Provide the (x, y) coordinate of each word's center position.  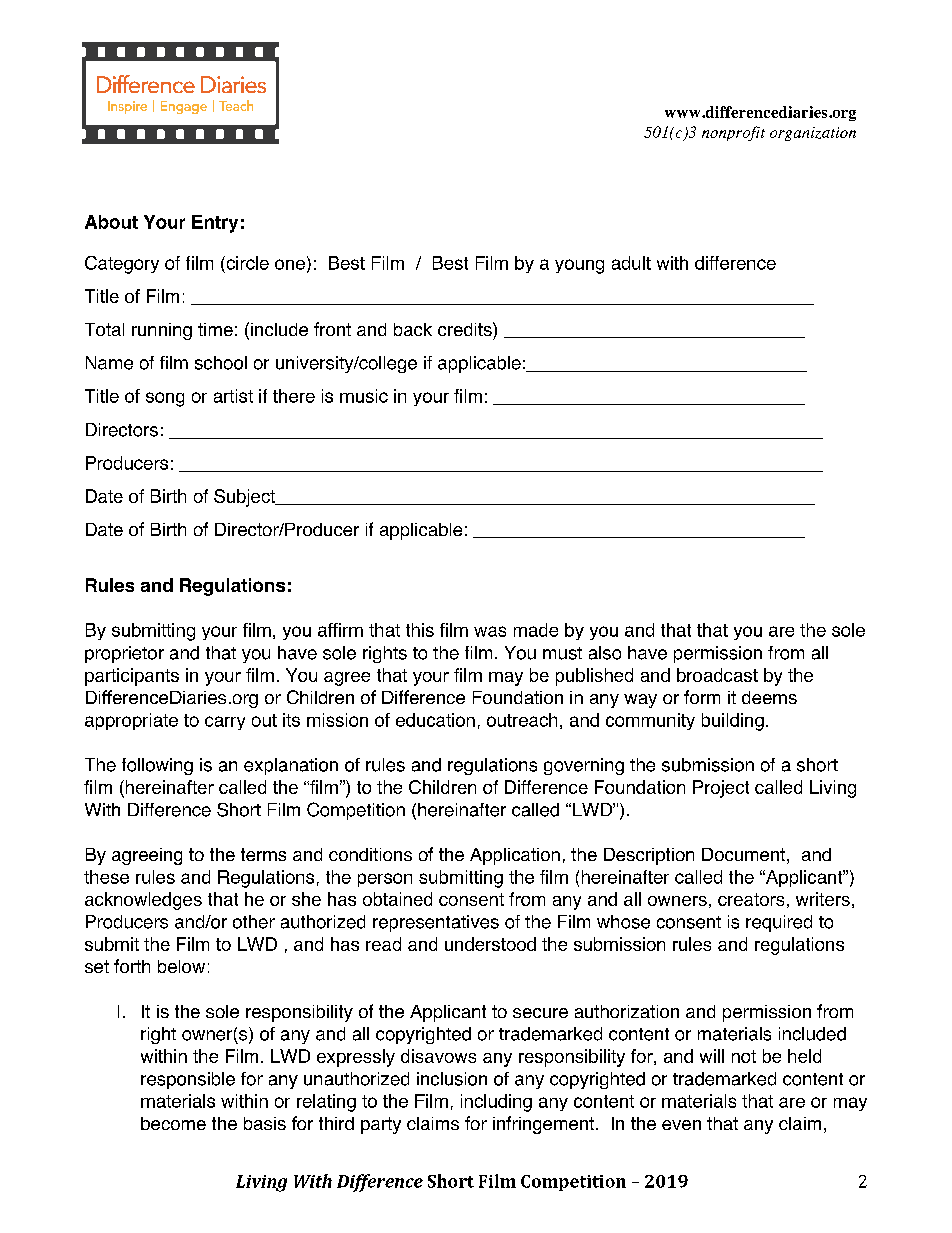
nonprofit (733, 133)
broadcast (717, 675)
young (579, 266)
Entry (215, 224)
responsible (188, 1080)
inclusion (452, 1079)
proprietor (124, 654)
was (490, 631)
